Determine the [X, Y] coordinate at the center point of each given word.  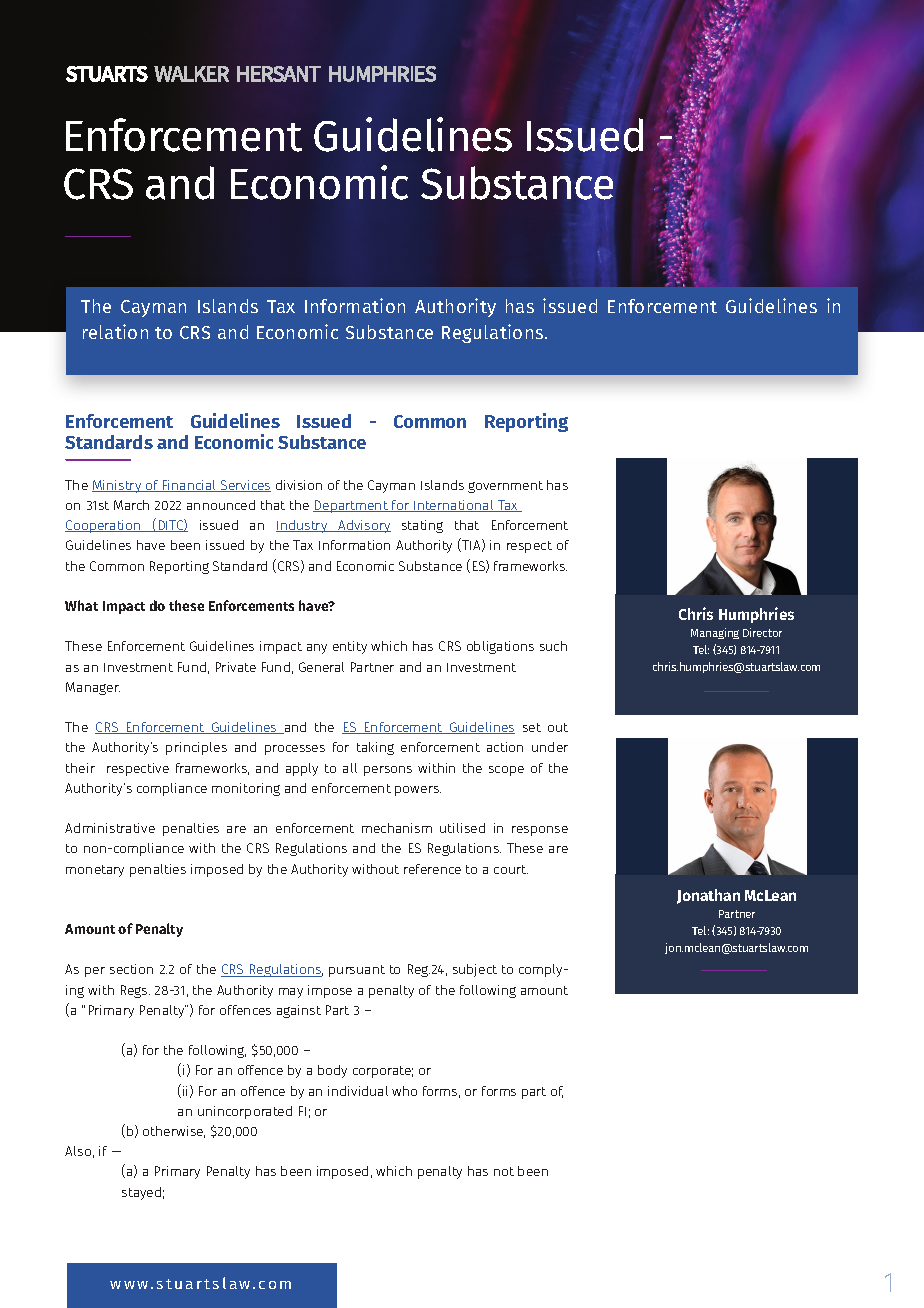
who [404, 1091]
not [504, 1171]
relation [115, 331]
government [505, 487]
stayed [141, 1193]
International [454, 506]
